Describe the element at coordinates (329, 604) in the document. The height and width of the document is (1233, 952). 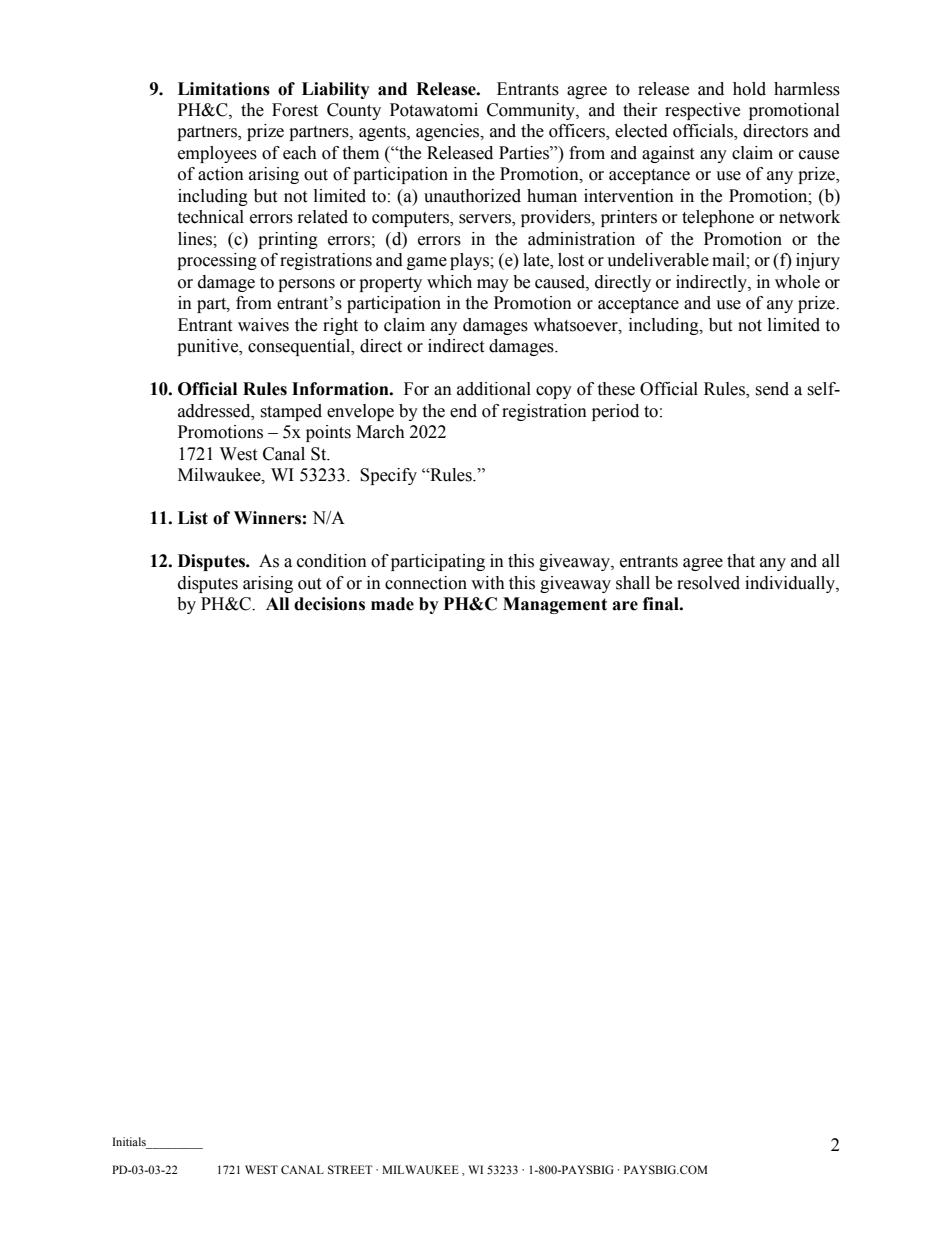
I see `decisions` at that location.
